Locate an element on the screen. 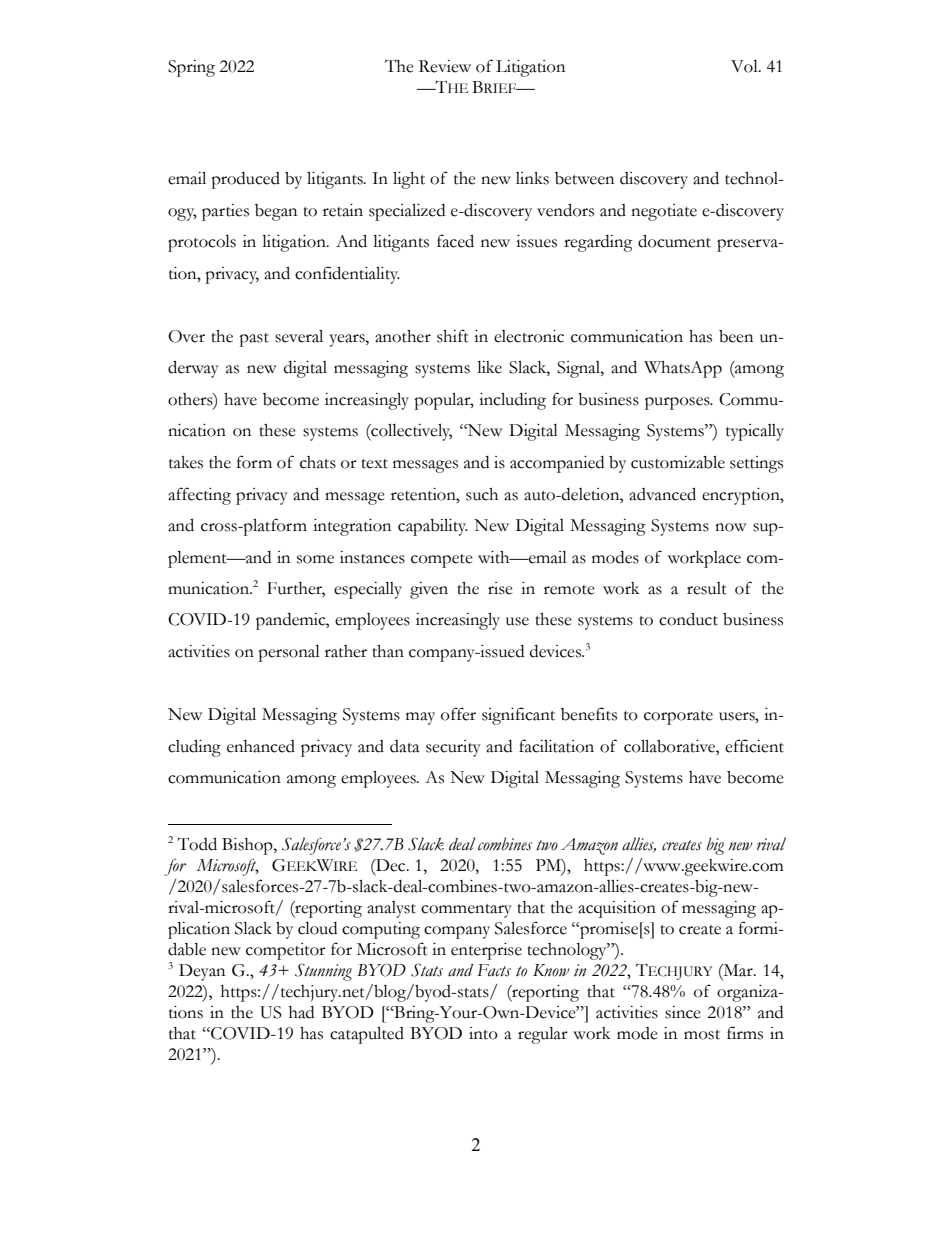  had is located at coordinates (301, 1012).
